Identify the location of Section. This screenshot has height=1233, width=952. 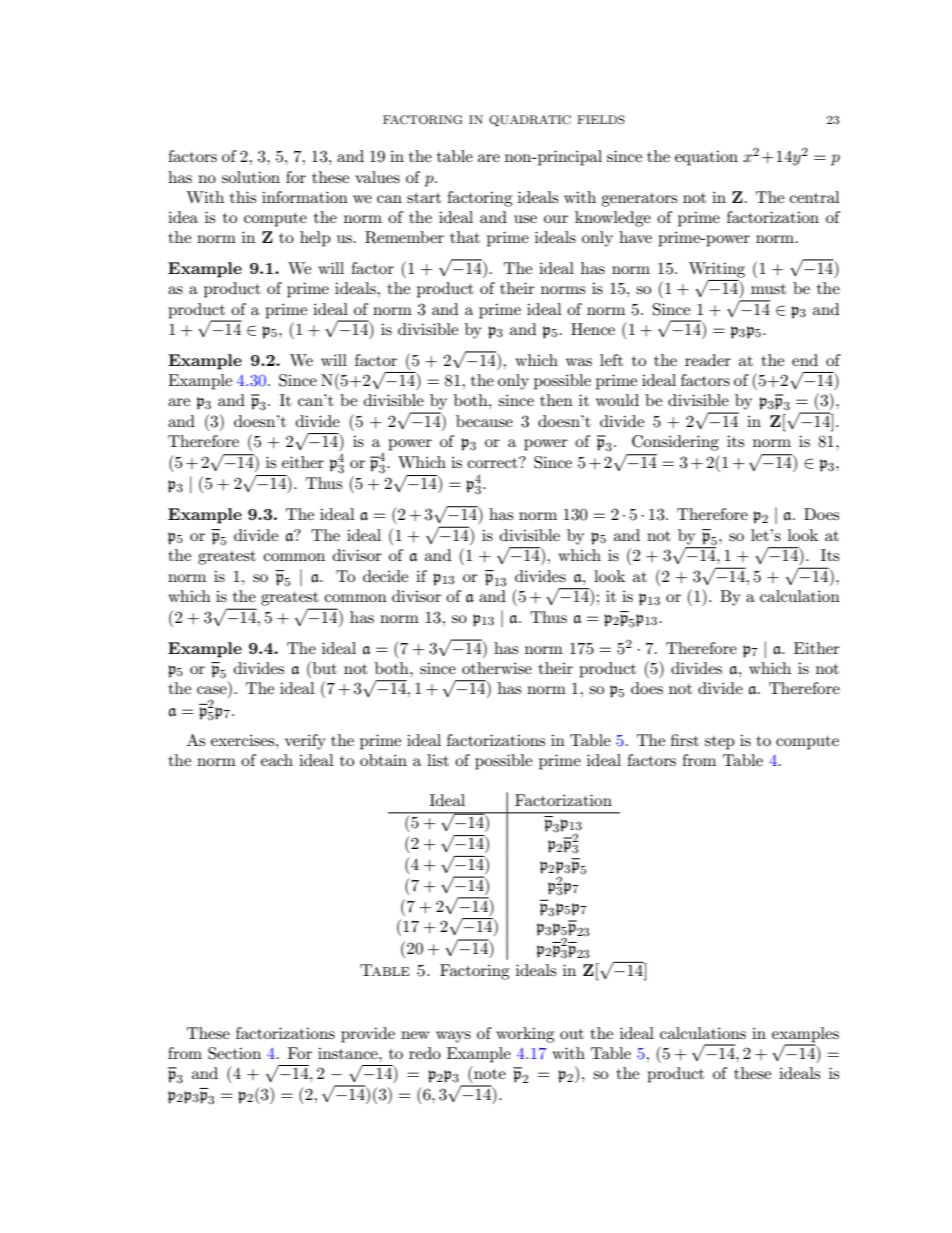
(234, 1053).
